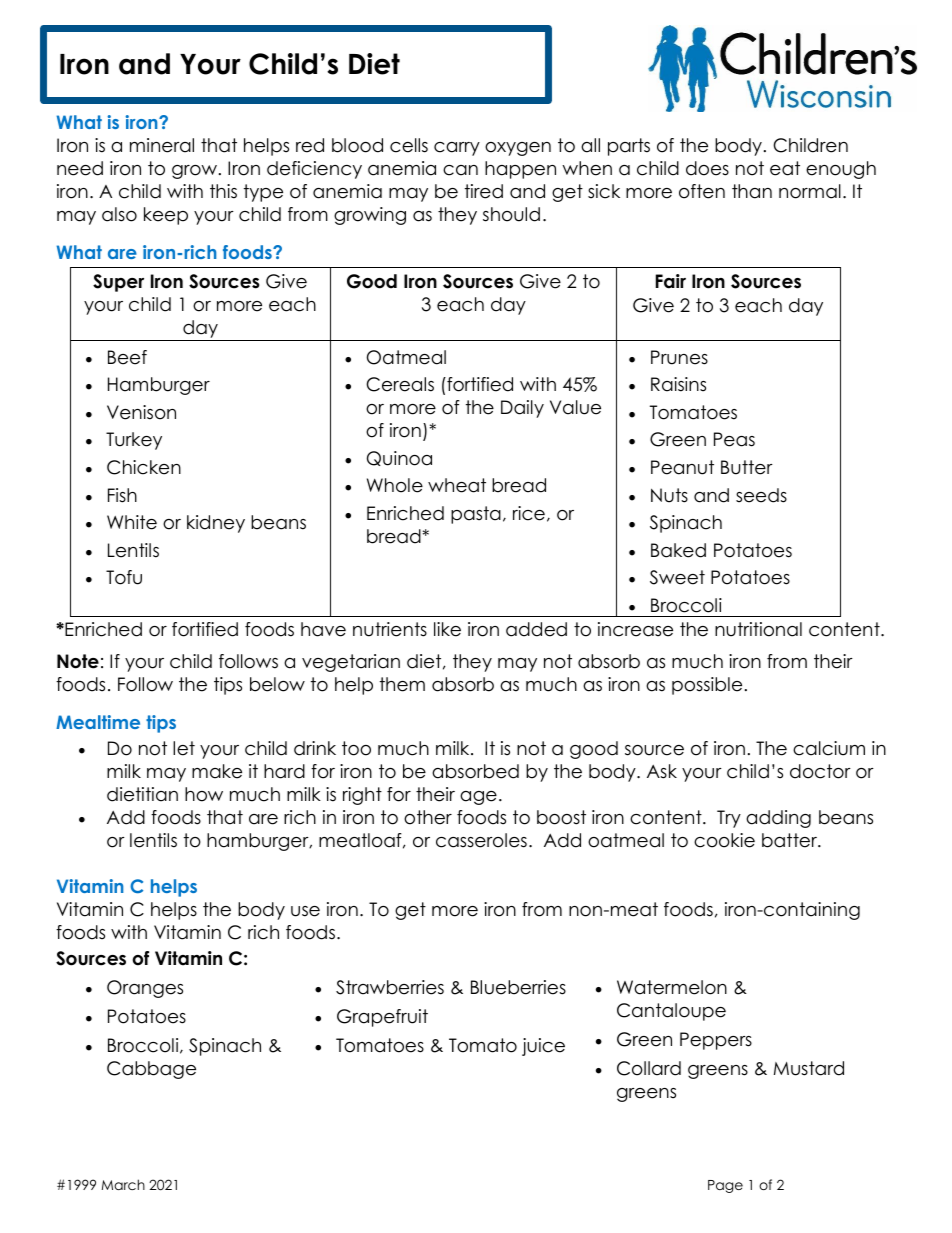  What do you see at coordinates (761, 495) in the image?
I see `seeds` at bounding box center [761, 495].
